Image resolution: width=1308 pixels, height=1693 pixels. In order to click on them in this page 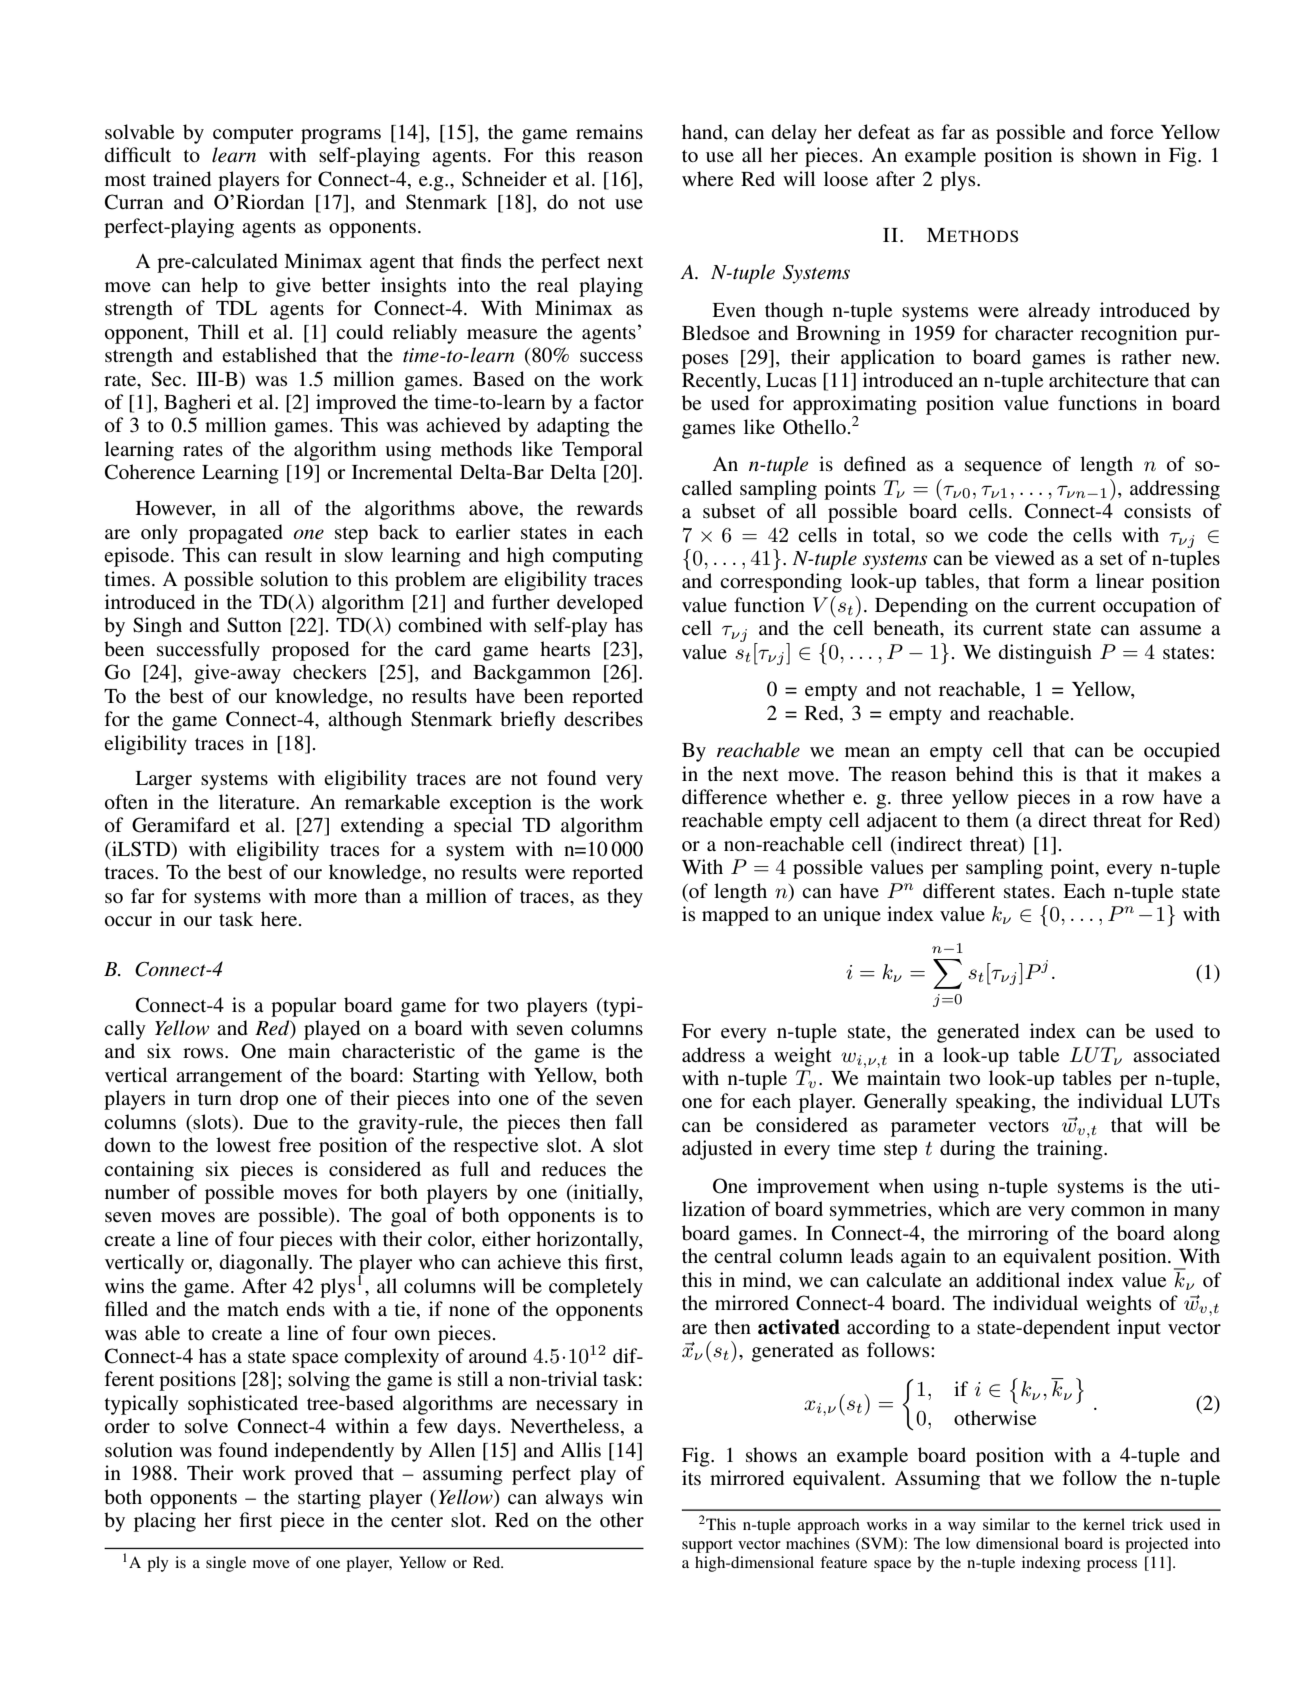, I will do `click(988, 820)`.
